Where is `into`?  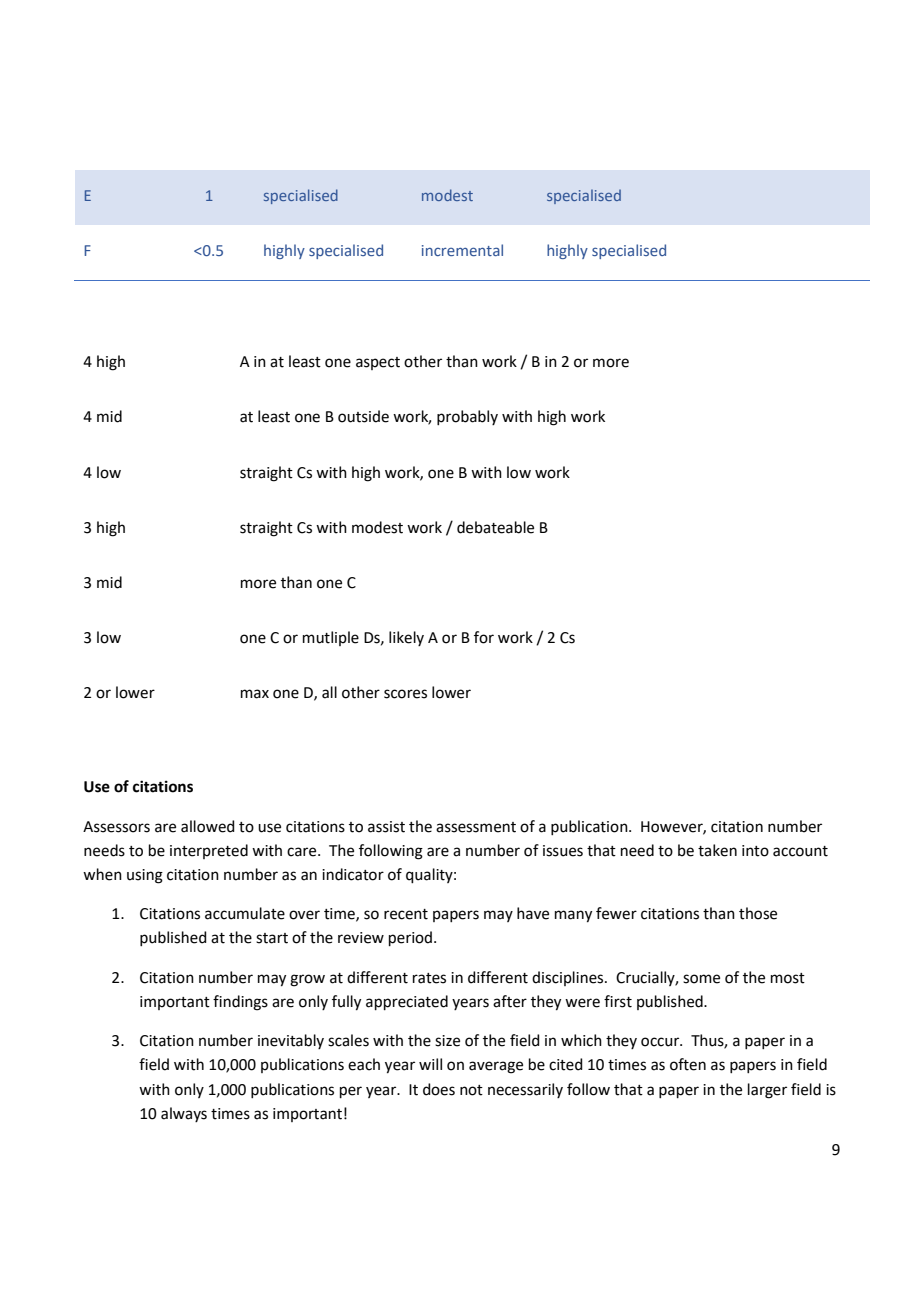
into is located at coordinates (755, 851).
